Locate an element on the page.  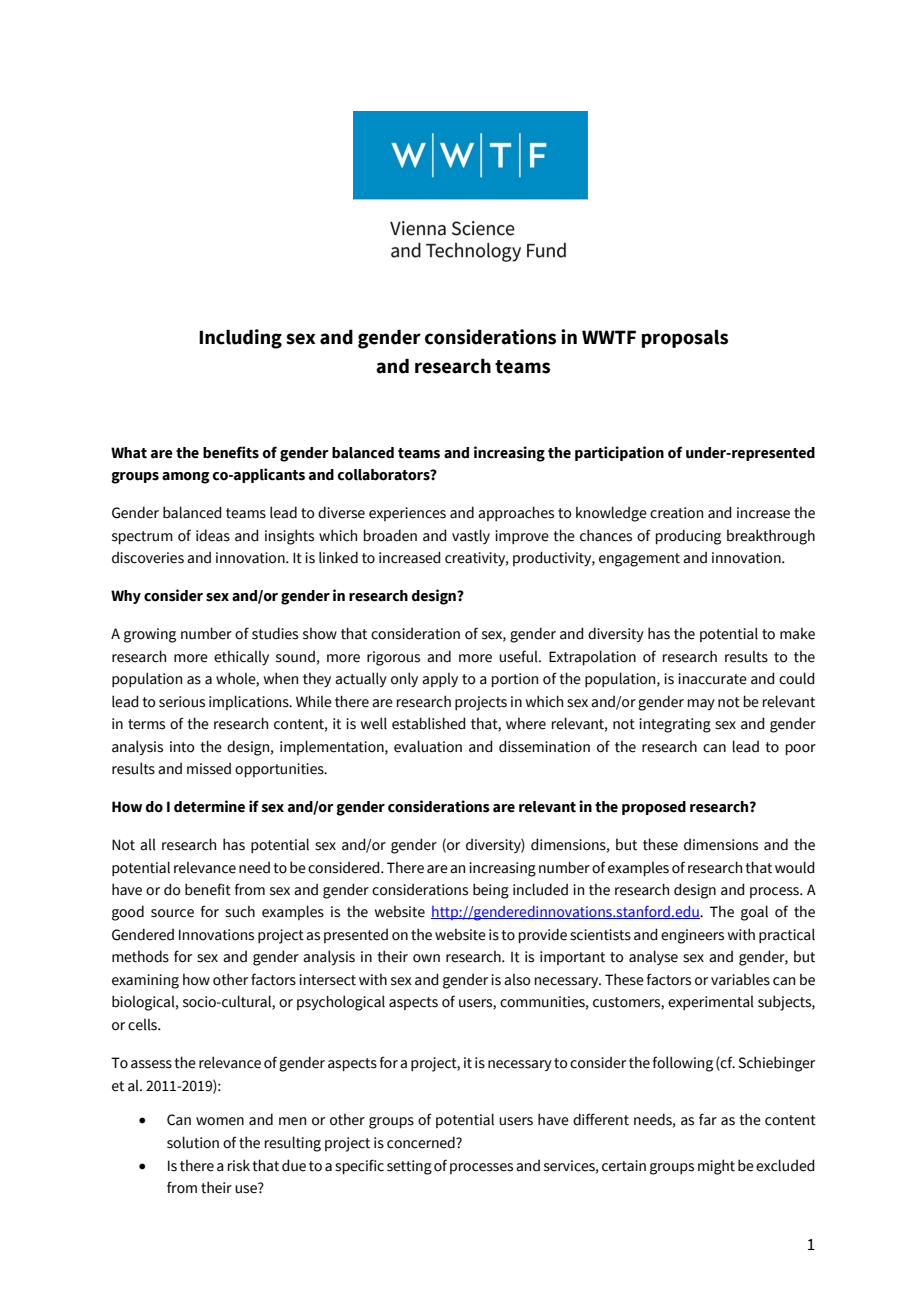
Including is located at coordinates (240, 339).
